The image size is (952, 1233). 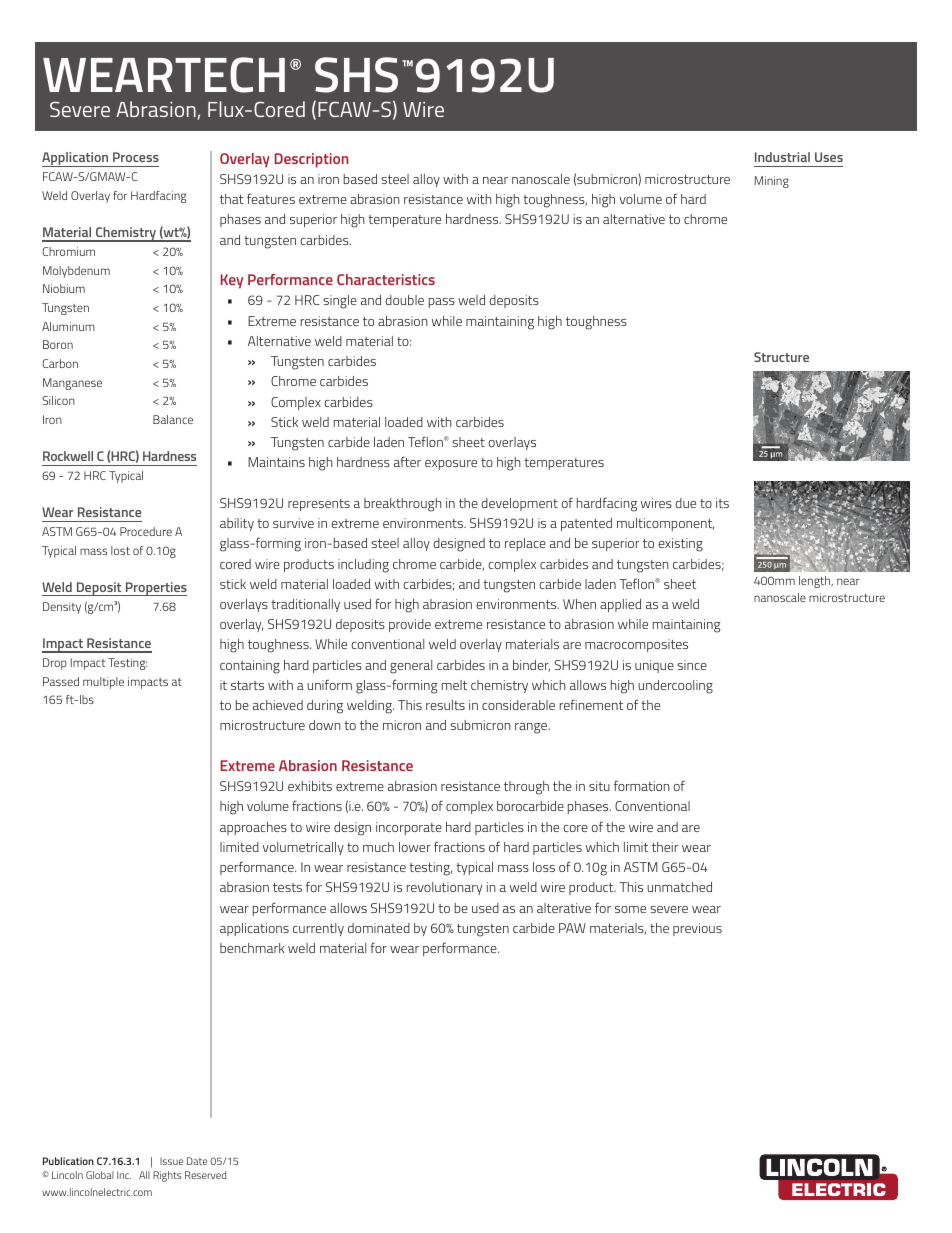 What do you see at coordinates (685, 503) in the screenshot?
I see `due` at bounding box center [685, 503].
